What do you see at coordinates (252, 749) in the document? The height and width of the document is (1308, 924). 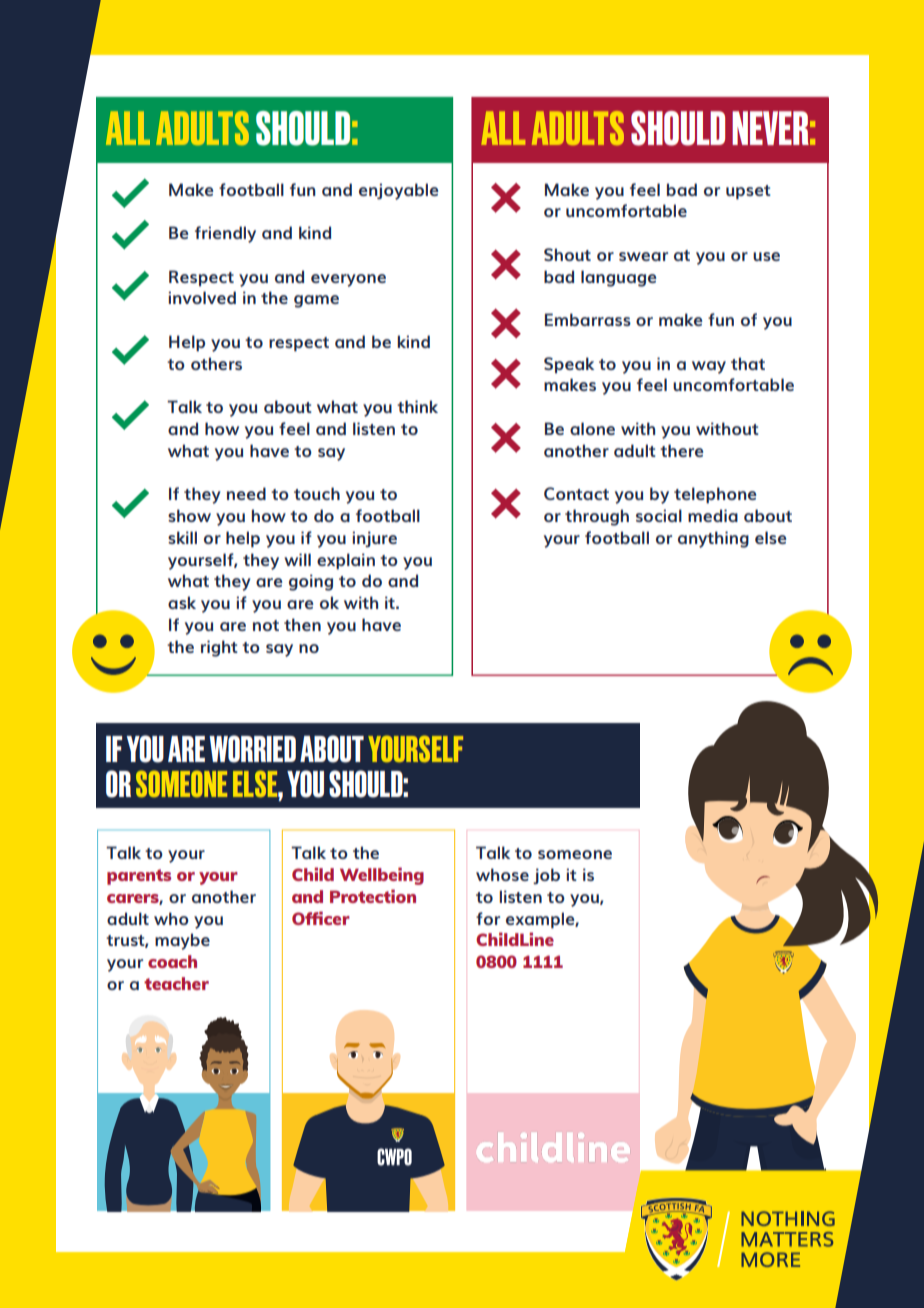 I see `WORRIED` at bounding box center [252, 749].
